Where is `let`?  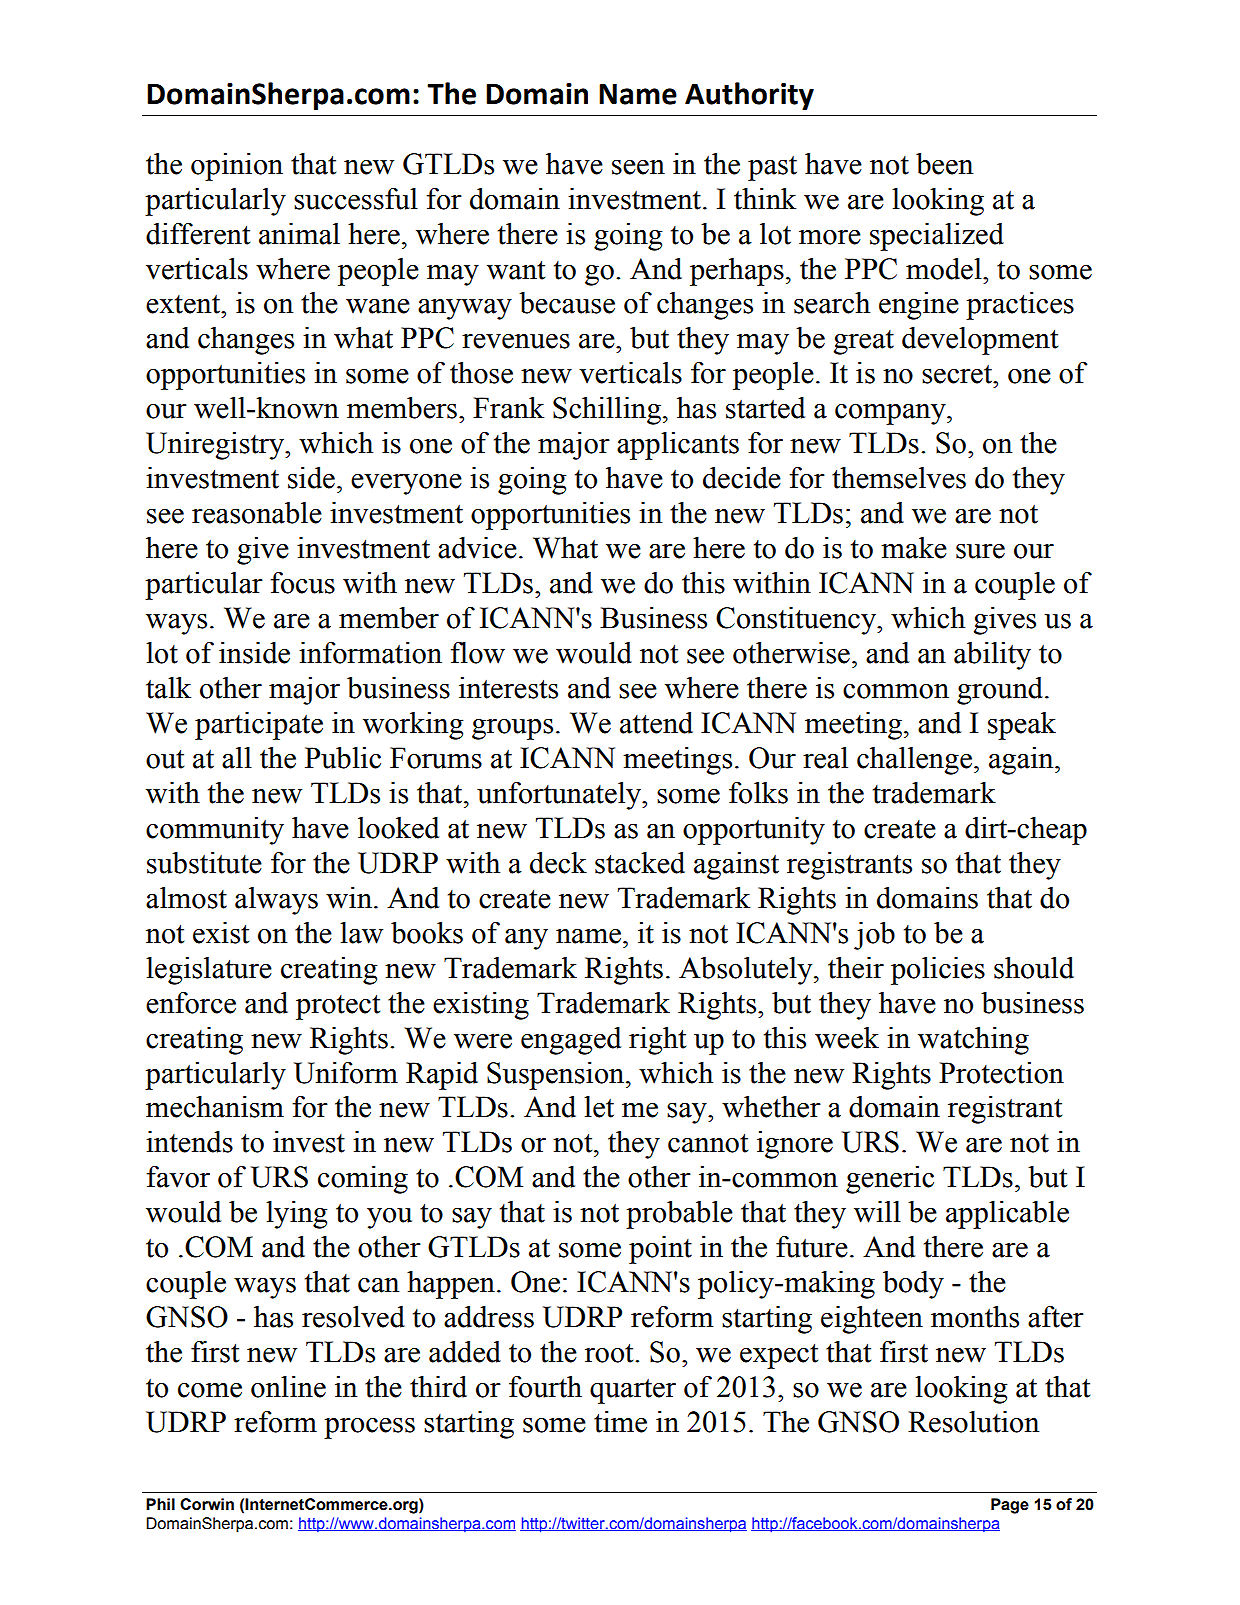
let is located at coordinates (599, 1107).
